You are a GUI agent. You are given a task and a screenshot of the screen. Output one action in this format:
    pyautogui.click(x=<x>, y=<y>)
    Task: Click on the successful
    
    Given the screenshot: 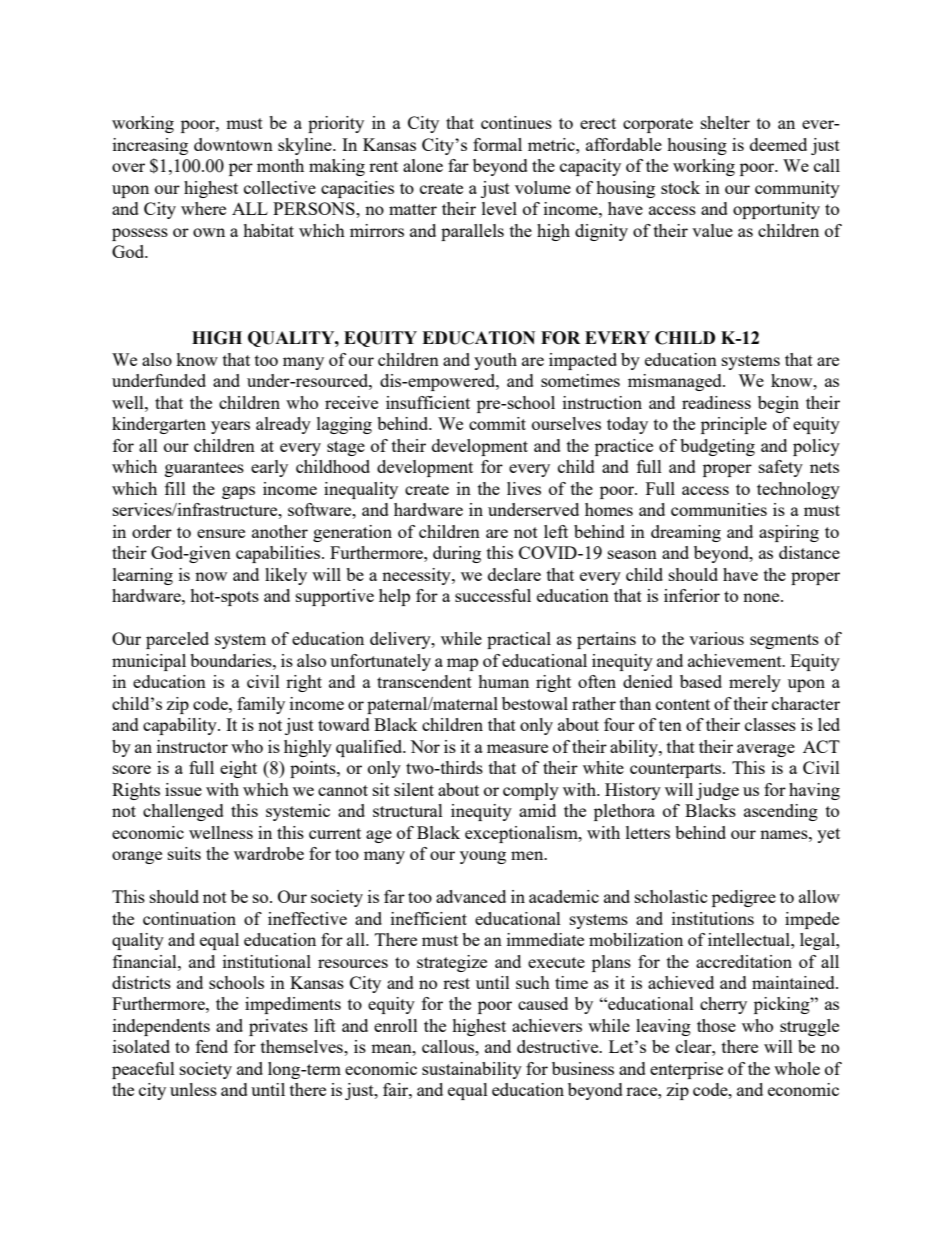 What is the action you would take?
    pyautogui.click(x=493, y=595)
